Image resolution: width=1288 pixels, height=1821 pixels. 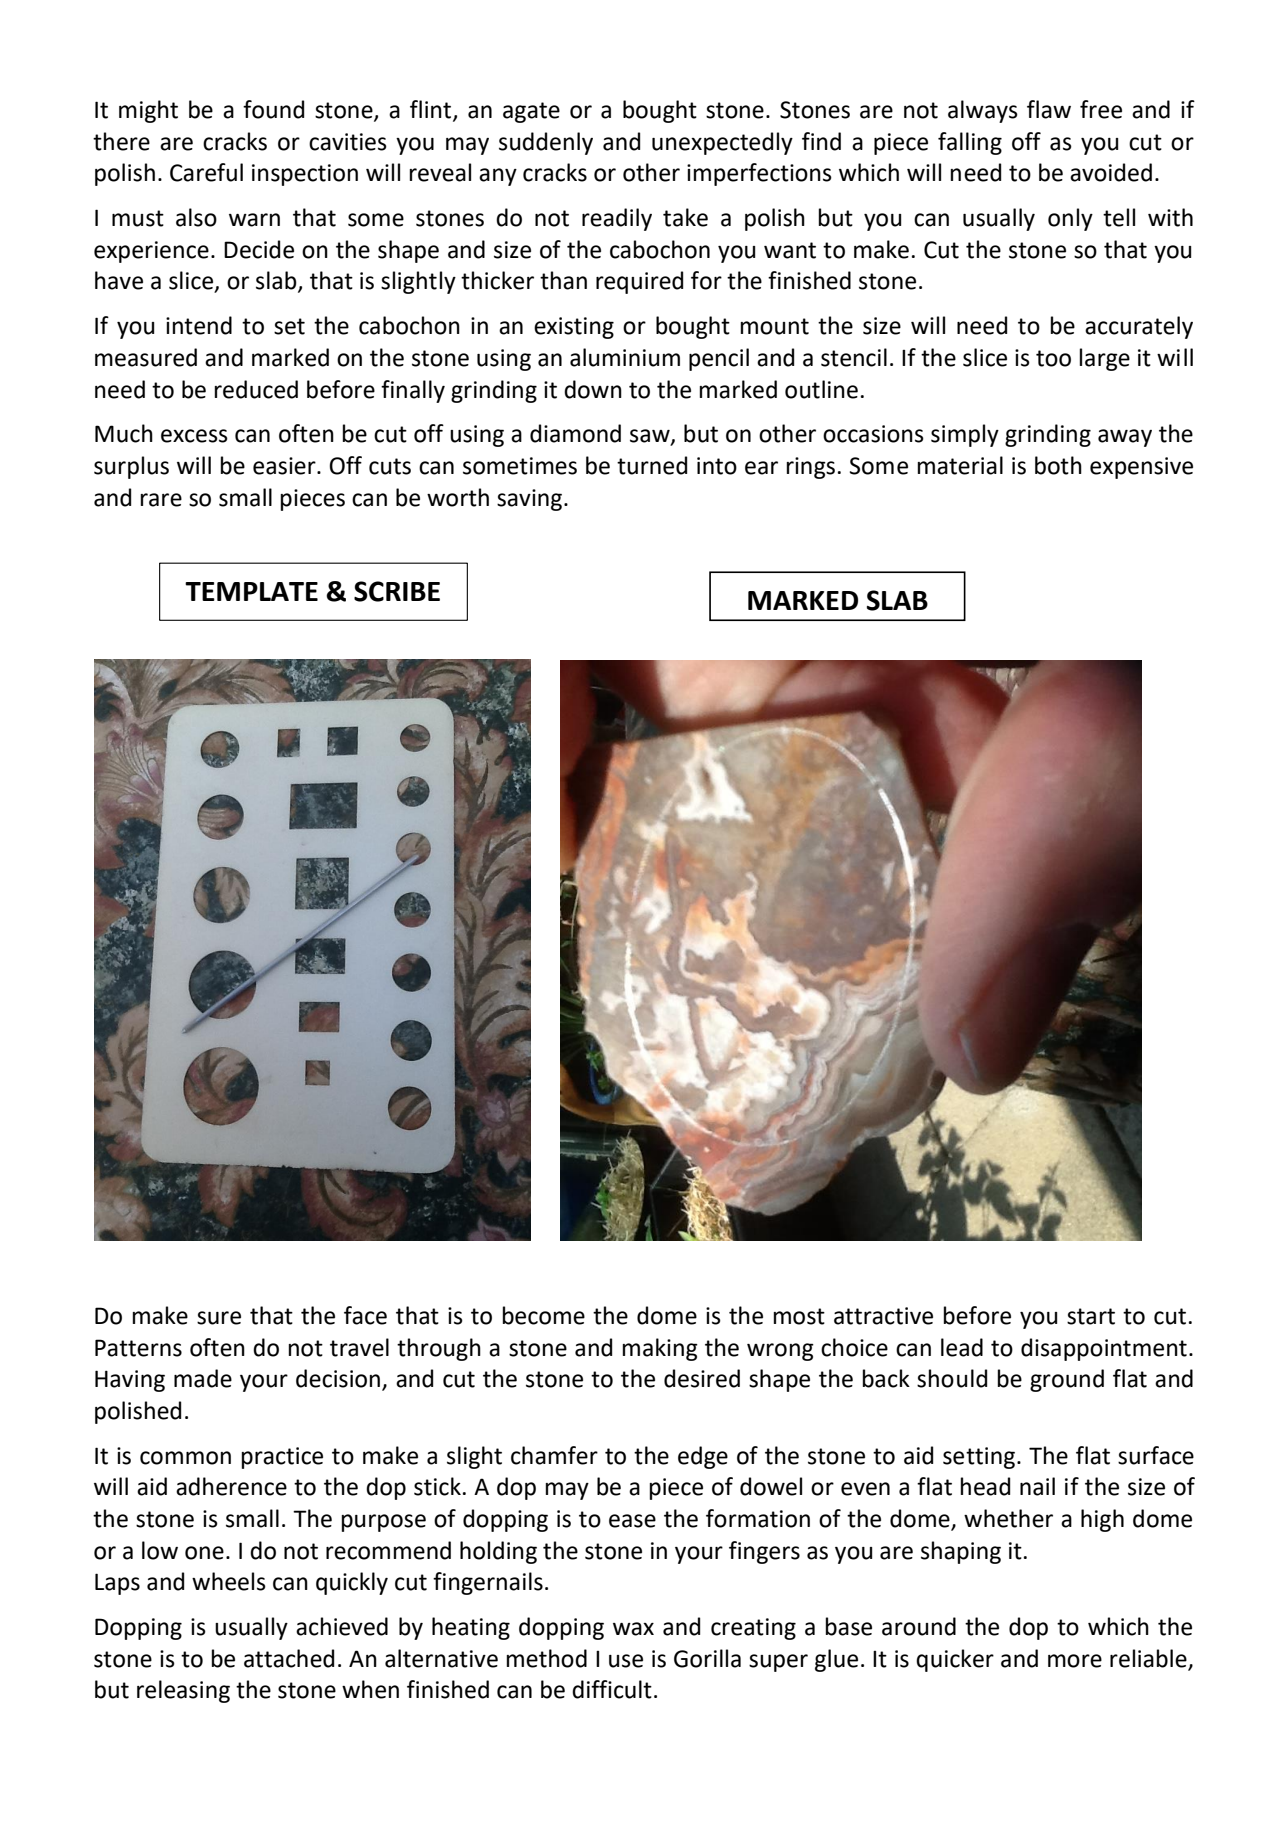 I want to click on attached, so click(x=289, y=1658).
